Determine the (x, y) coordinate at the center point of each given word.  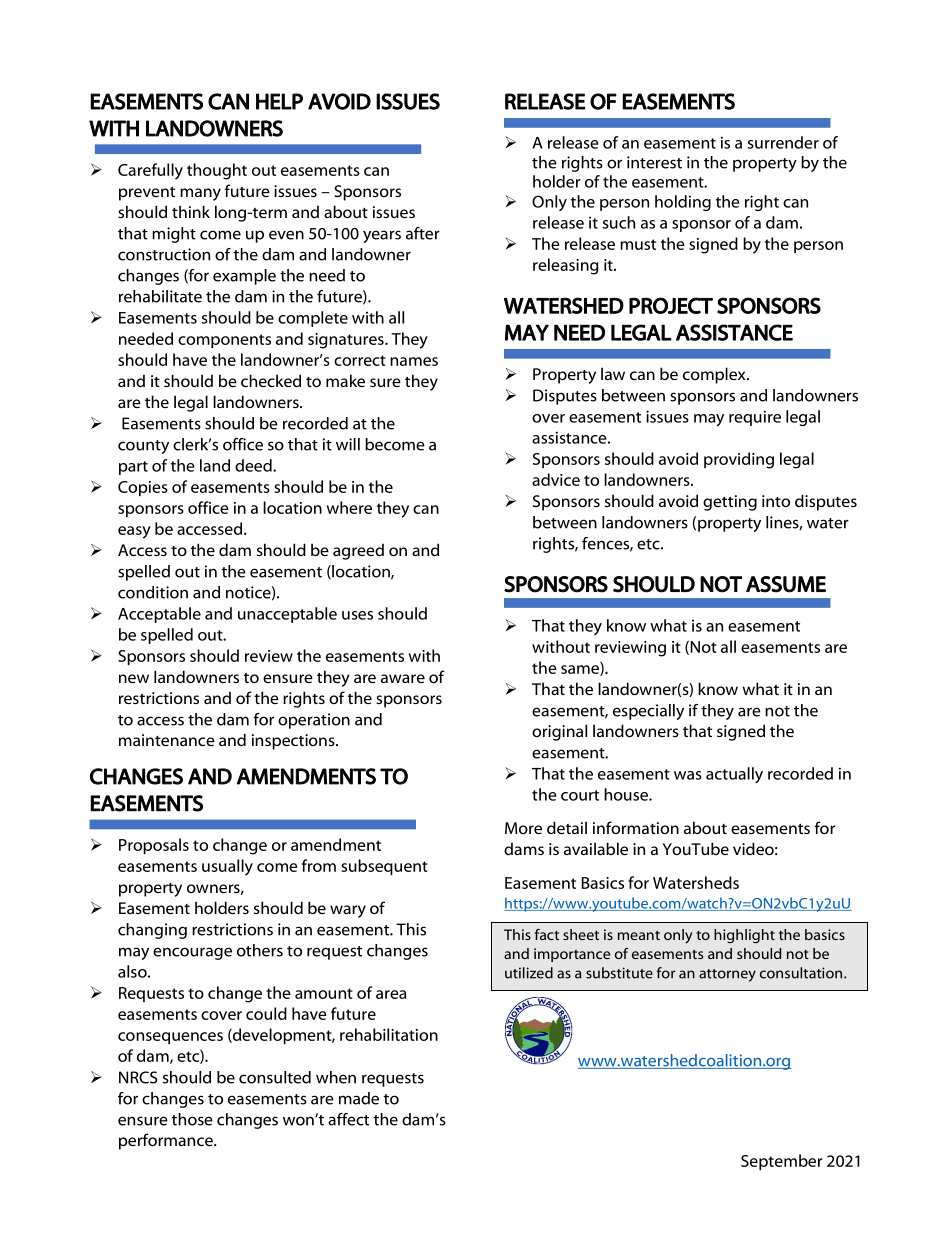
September (782, 1162)
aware (403, 678)
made (359, 1098)
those (192, 1119)
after (423, 233)
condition (153, 592)
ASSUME (786, 584)
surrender (783, 142)
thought (217, 171)
